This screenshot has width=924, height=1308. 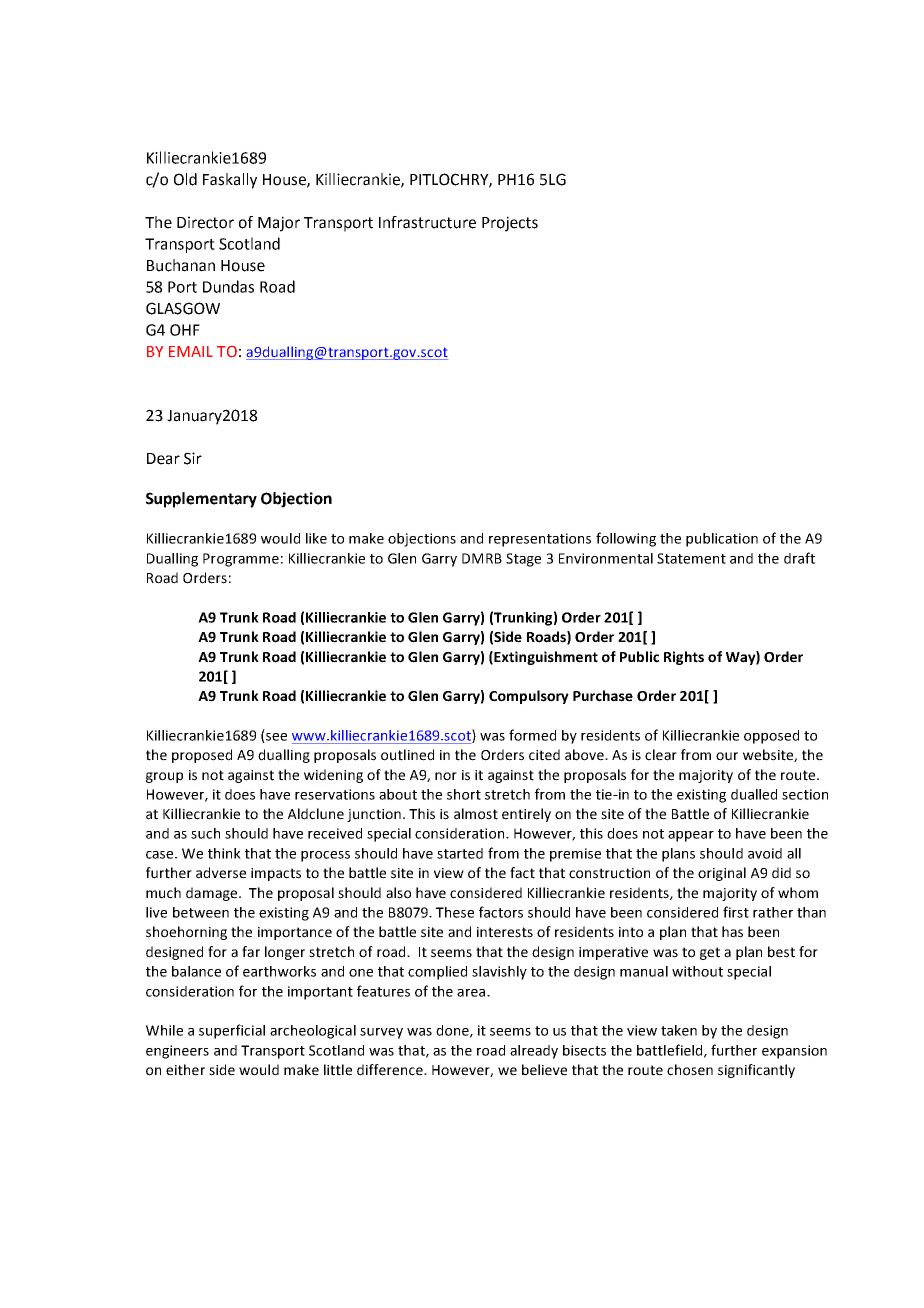 What do you see at coordinates (540, 540) in the screenshot?
I see `representations` at bounding box center [540, 540].
